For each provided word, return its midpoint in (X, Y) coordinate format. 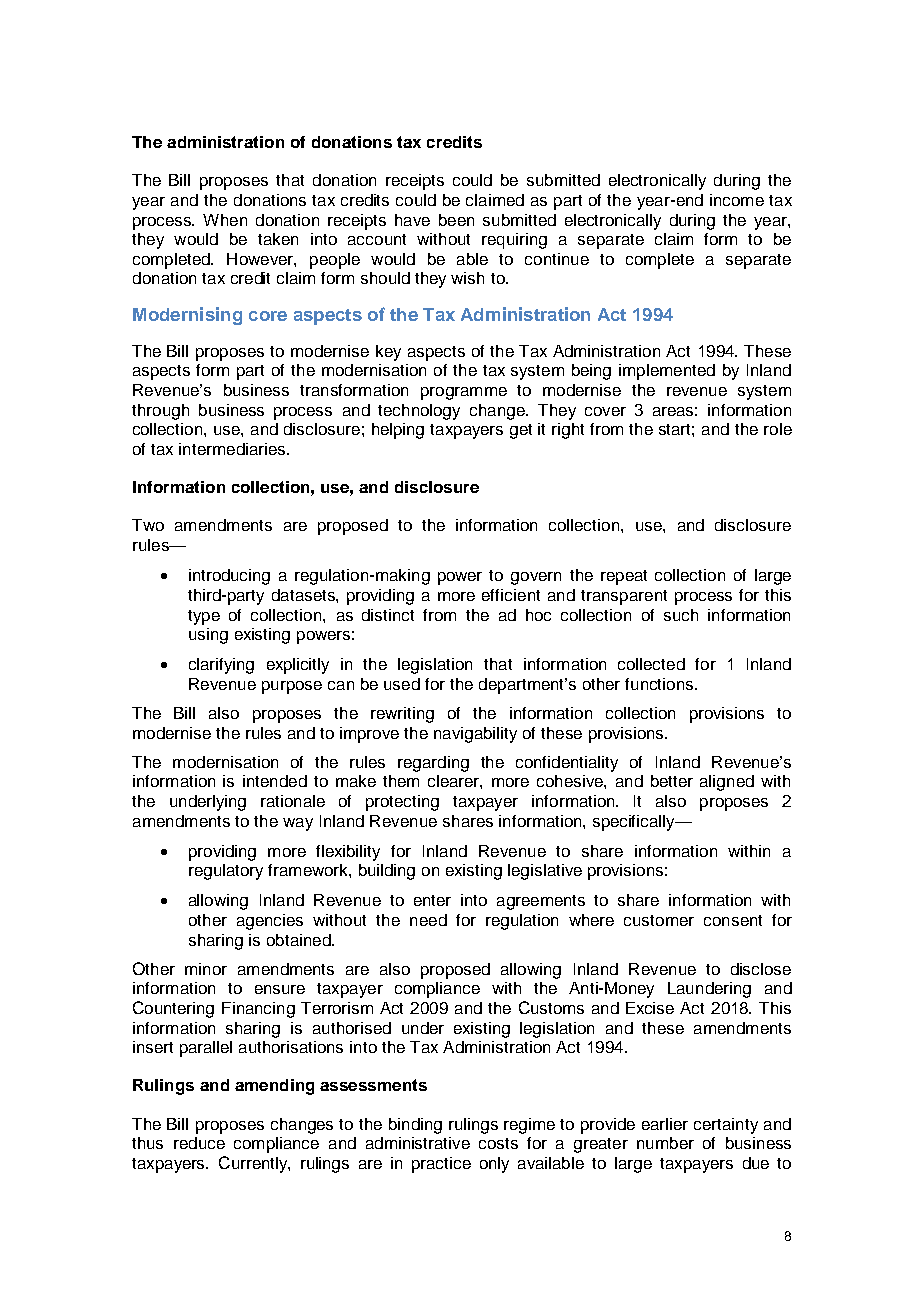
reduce (199, 1143)
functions (659, 684)
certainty (726, 1126)
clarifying (221, 666)
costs (498, 1143)
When (225, 220)
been (456, 220)
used (402, 684)
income (737, 200)
